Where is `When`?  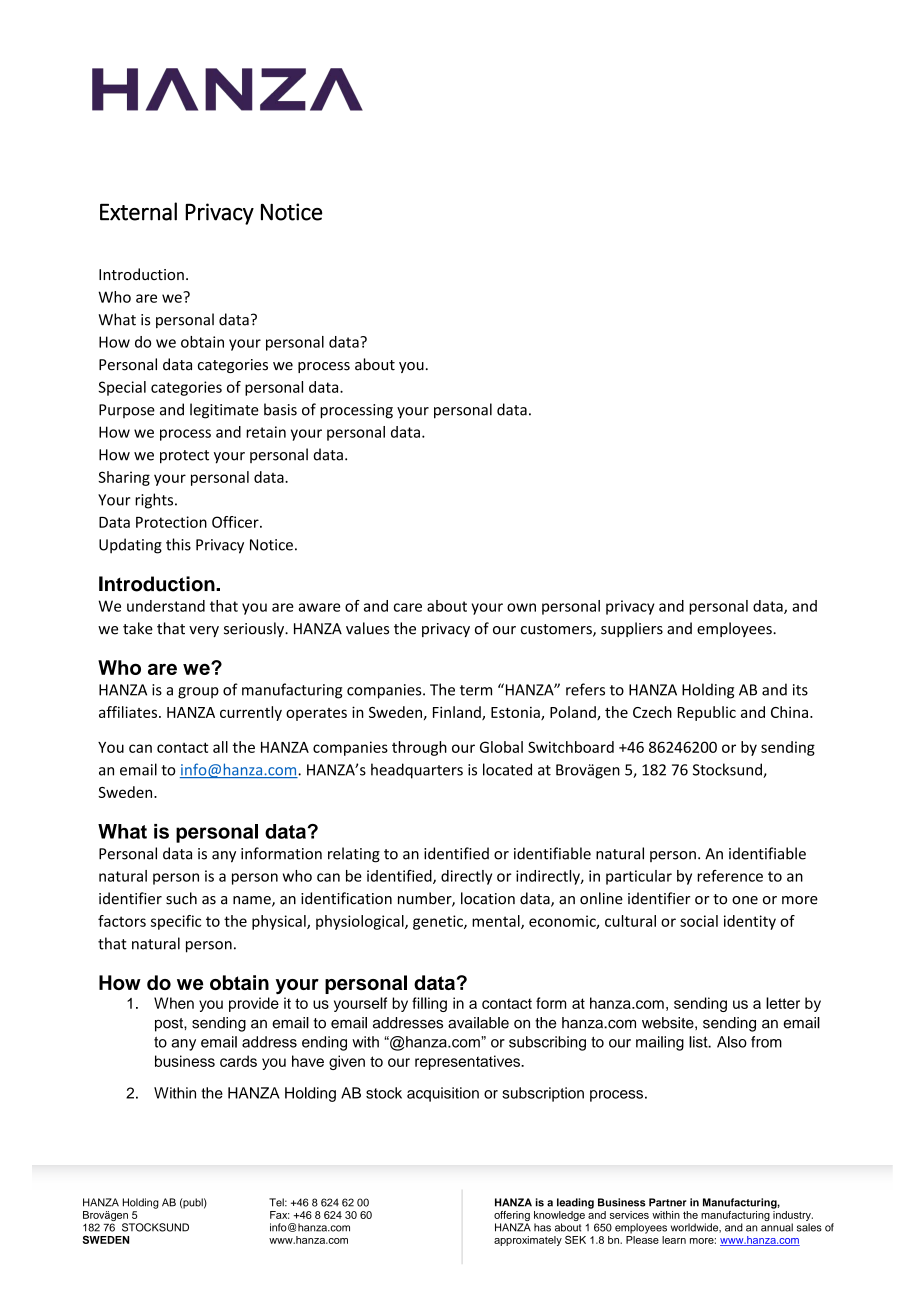 When is located at coordinates (174, 1003).
